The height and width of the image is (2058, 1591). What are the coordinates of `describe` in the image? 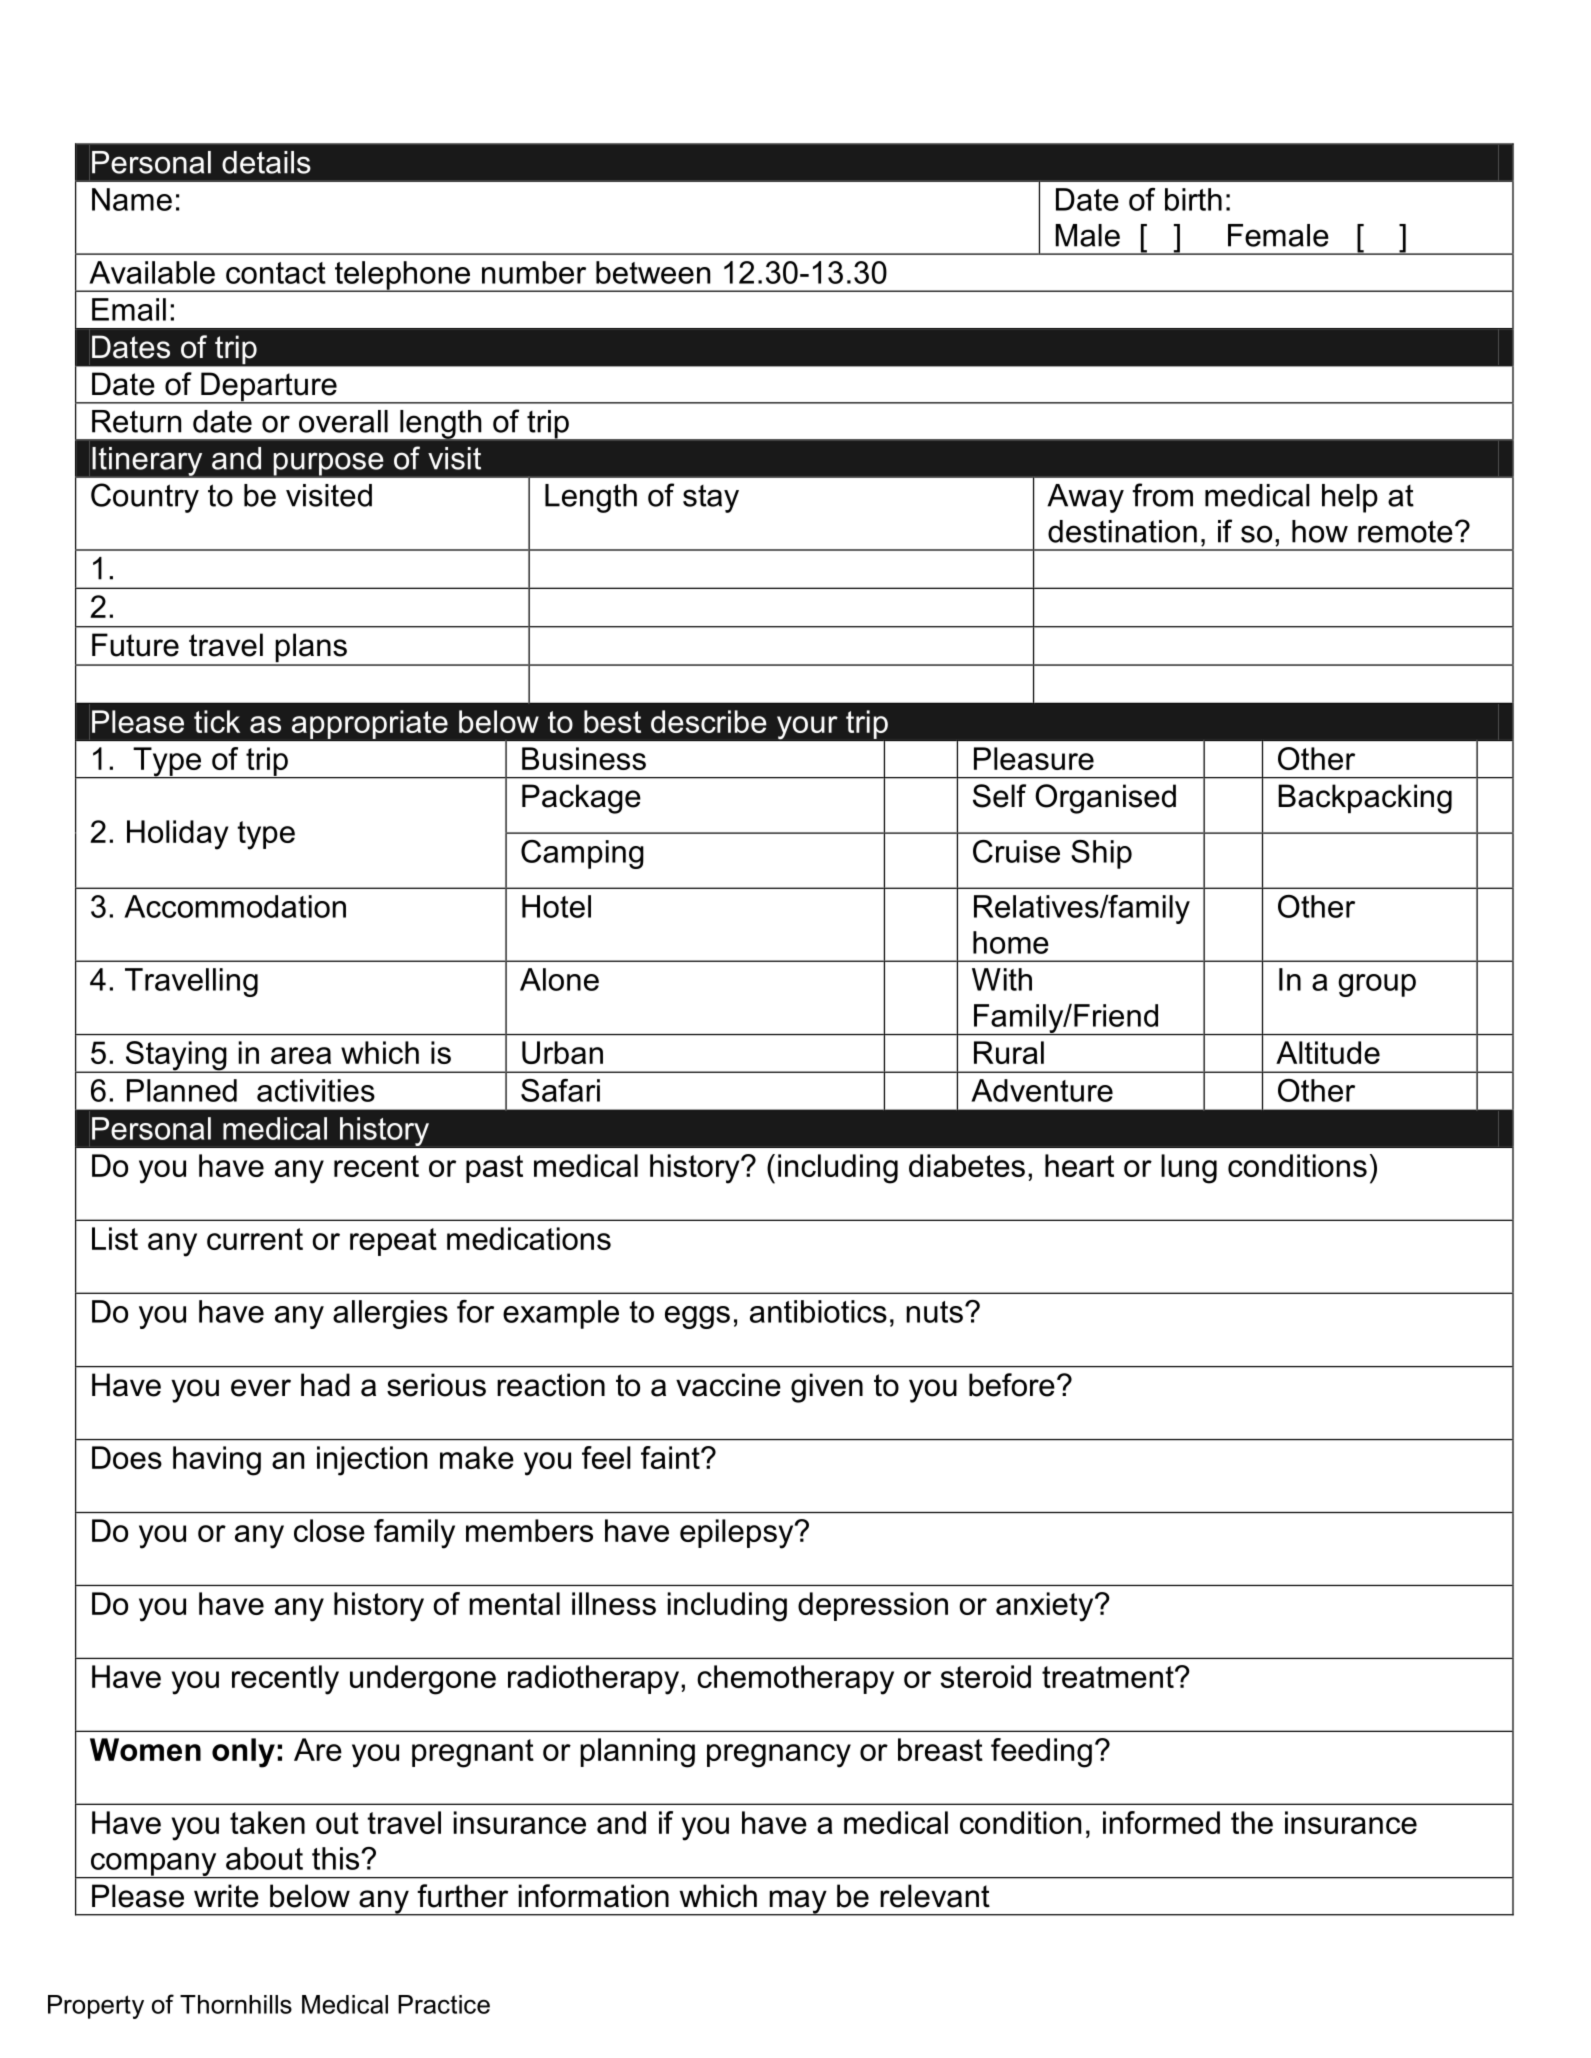 It's located at (709, 721).
